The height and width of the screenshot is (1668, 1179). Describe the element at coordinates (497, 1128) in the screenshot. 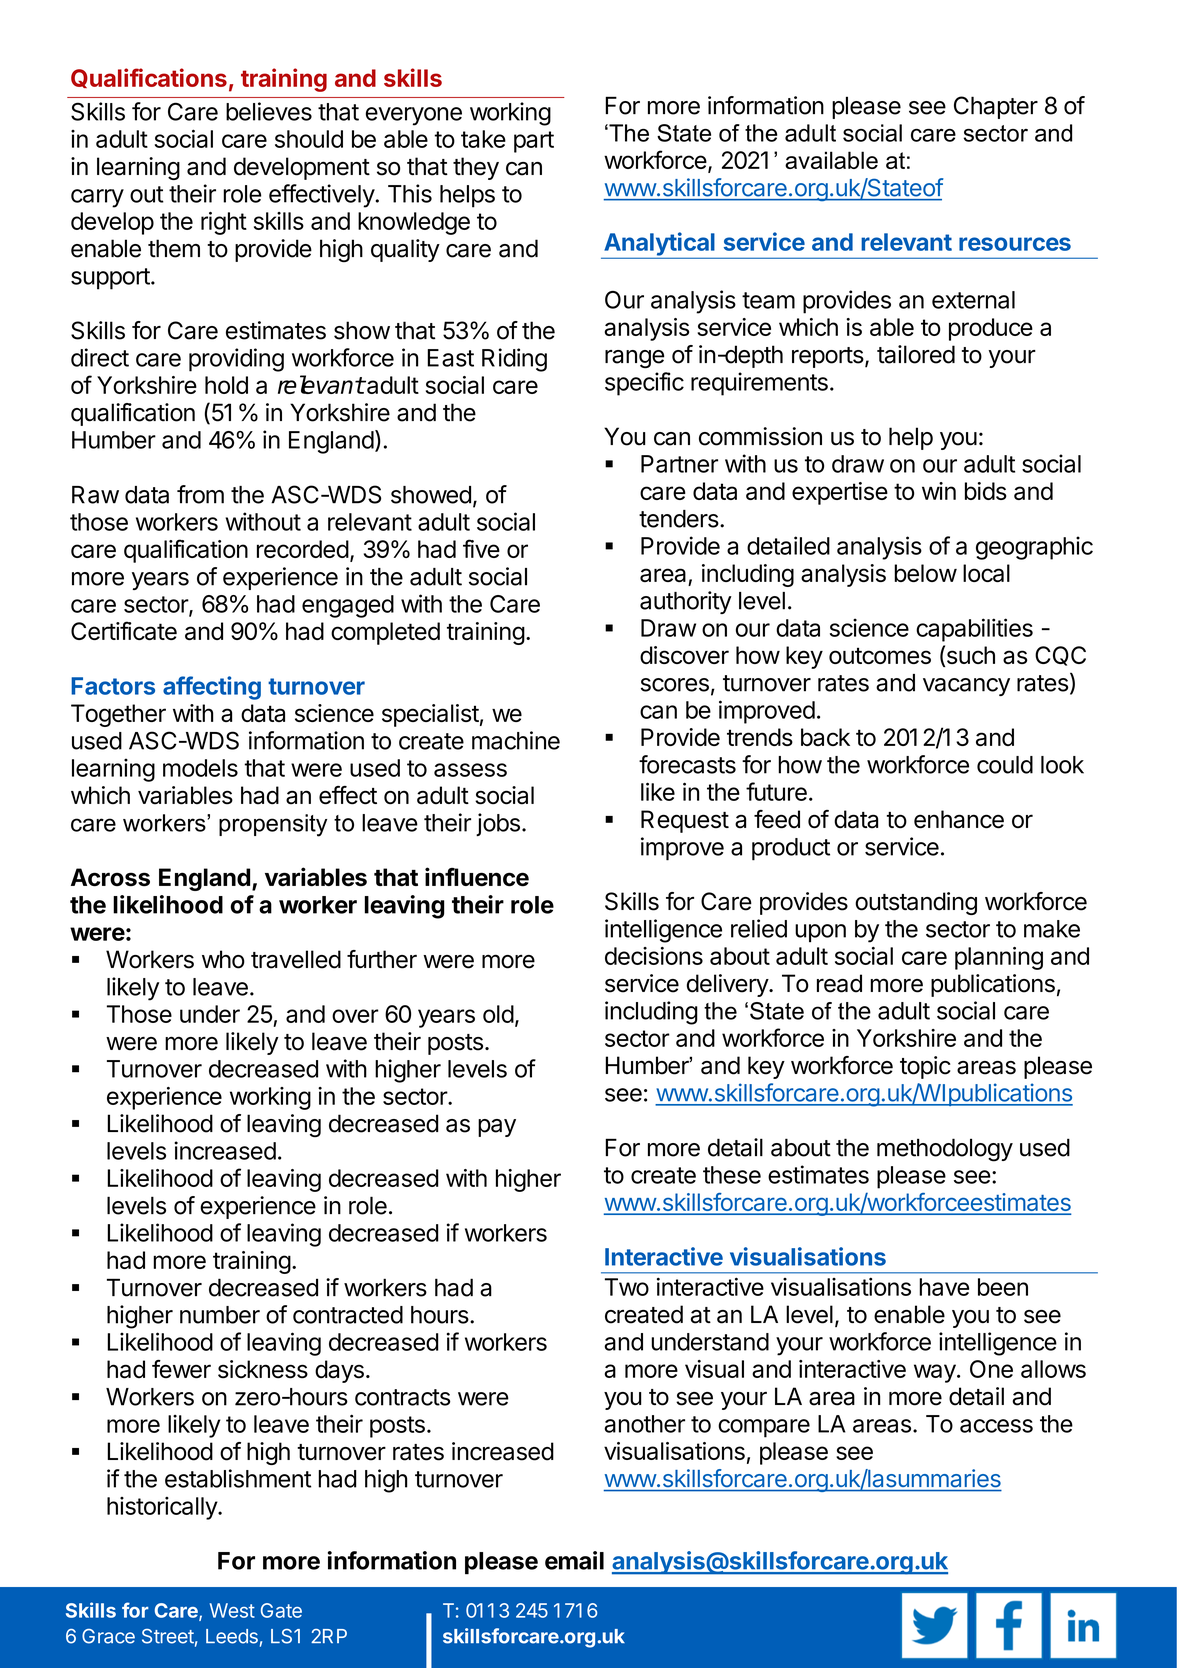

I see `pay` at that location.
